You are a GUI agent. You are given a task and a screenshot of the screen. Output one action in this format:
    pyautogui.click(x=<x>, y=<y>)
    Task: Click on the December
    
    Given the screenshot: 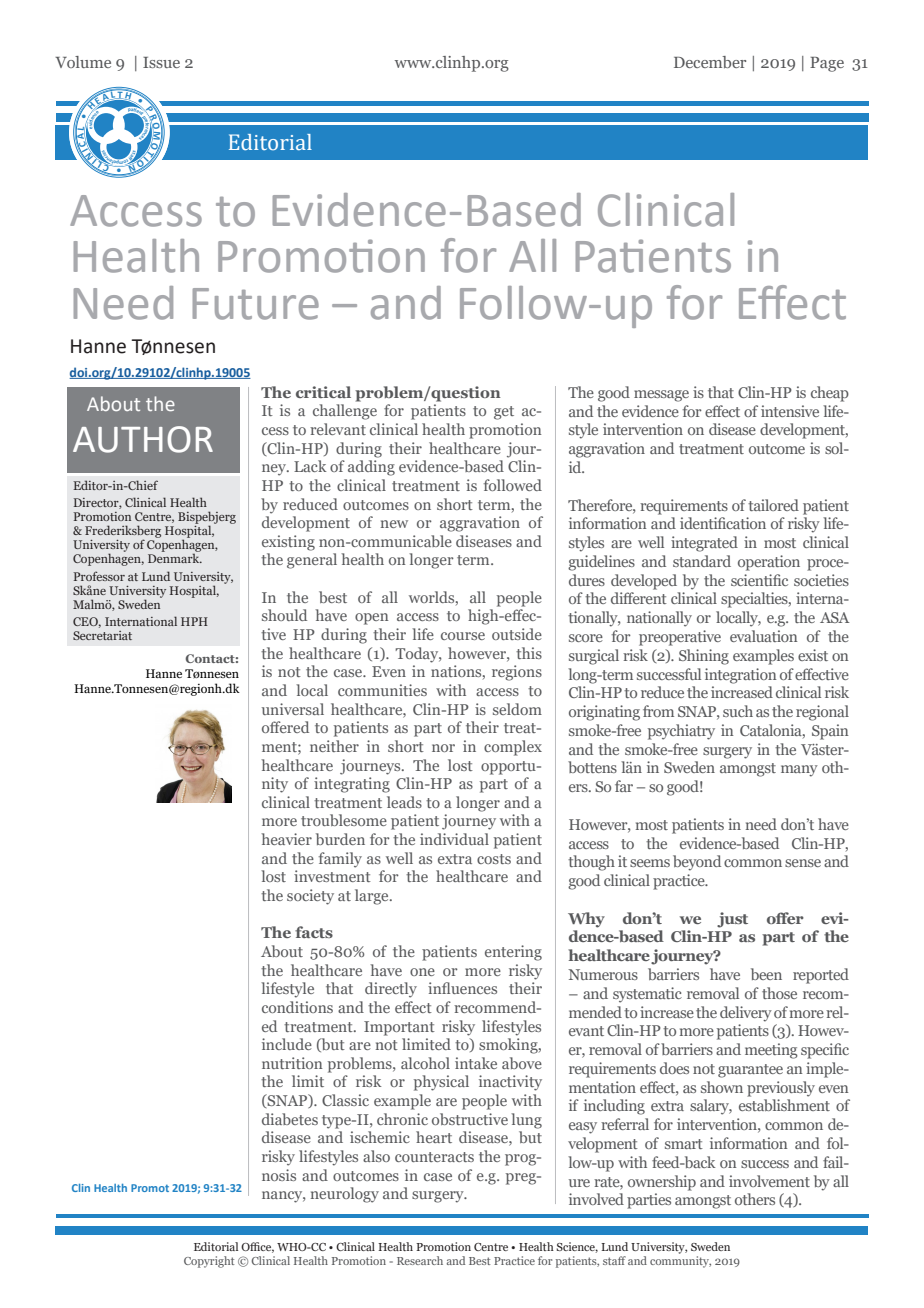 What is the action you would take?
    pyautogui.click(x=710, y=62)
